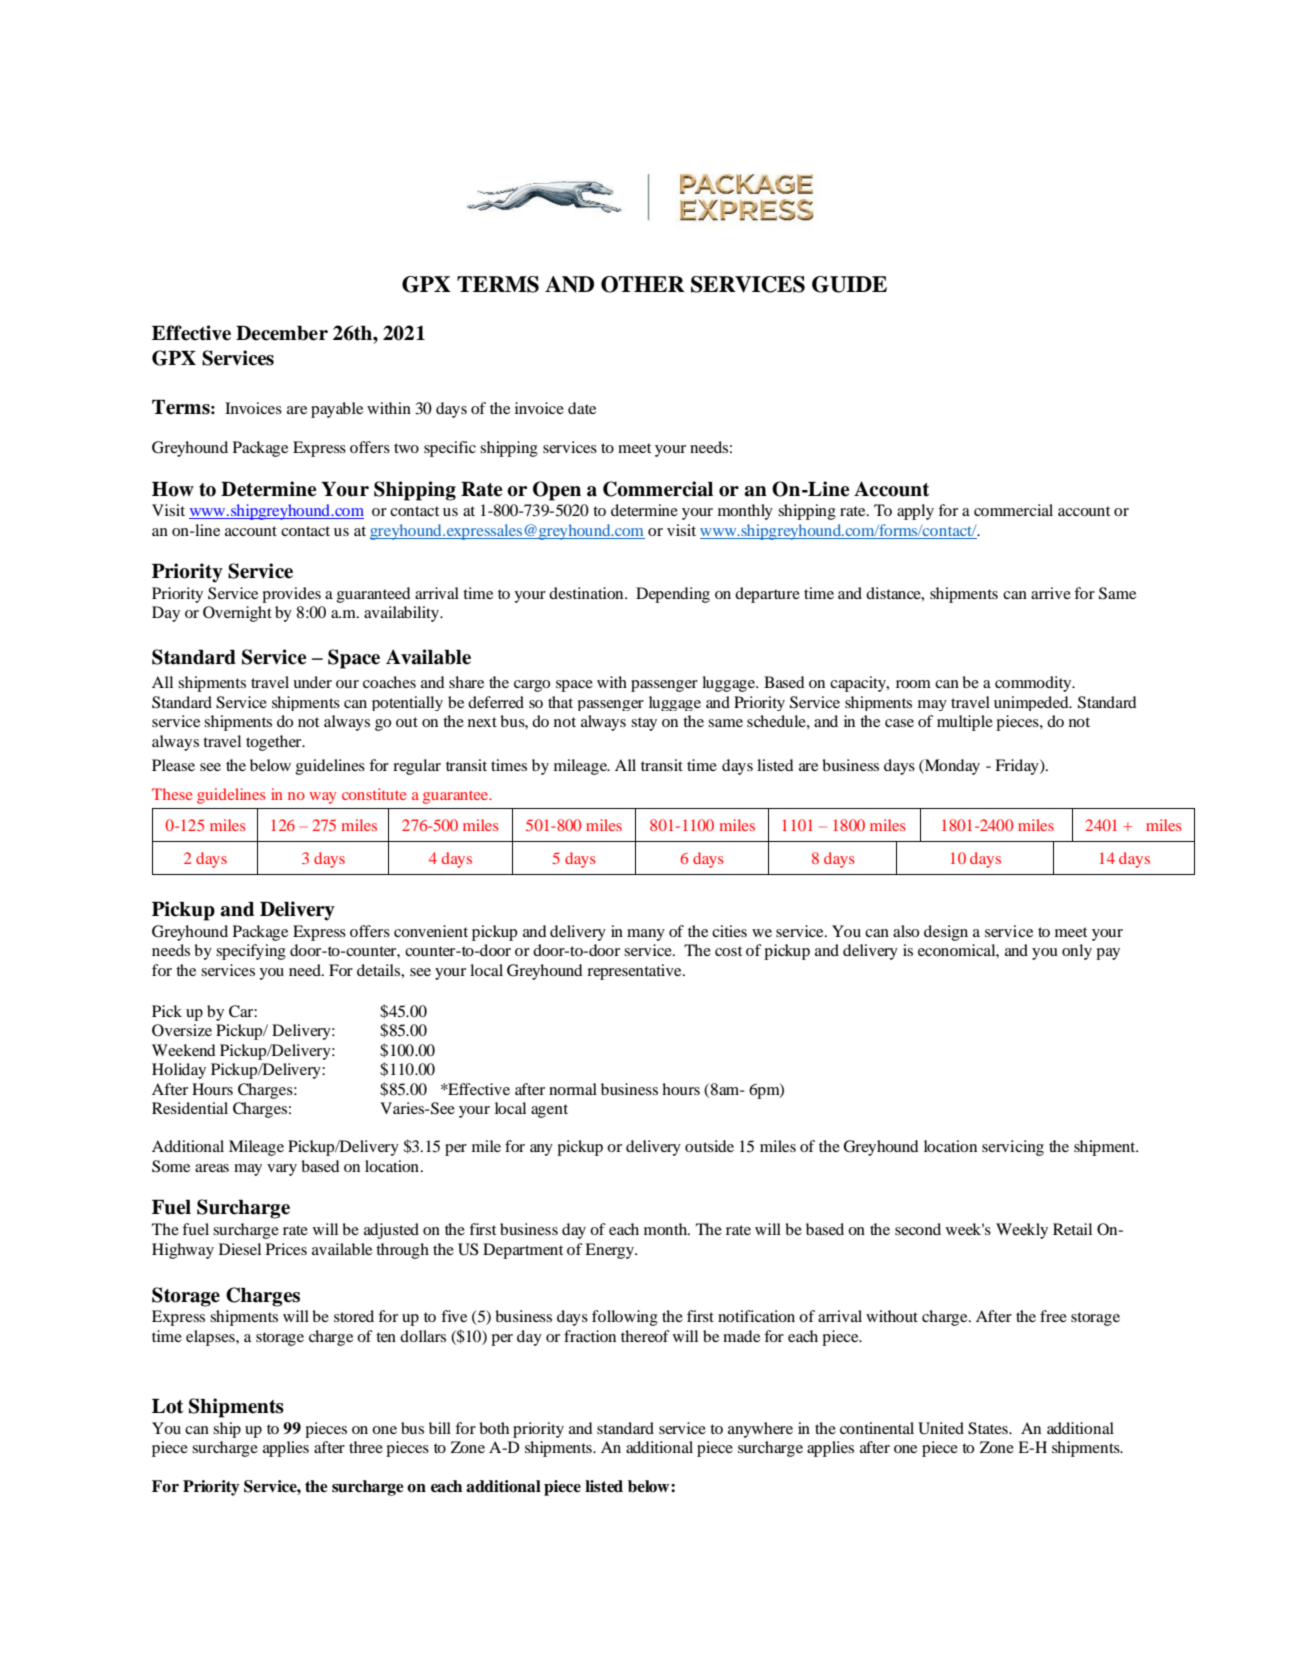 The height and width of the screenshot is (1670, 1291). I want to click on servicing, so click(1013, 1148).
